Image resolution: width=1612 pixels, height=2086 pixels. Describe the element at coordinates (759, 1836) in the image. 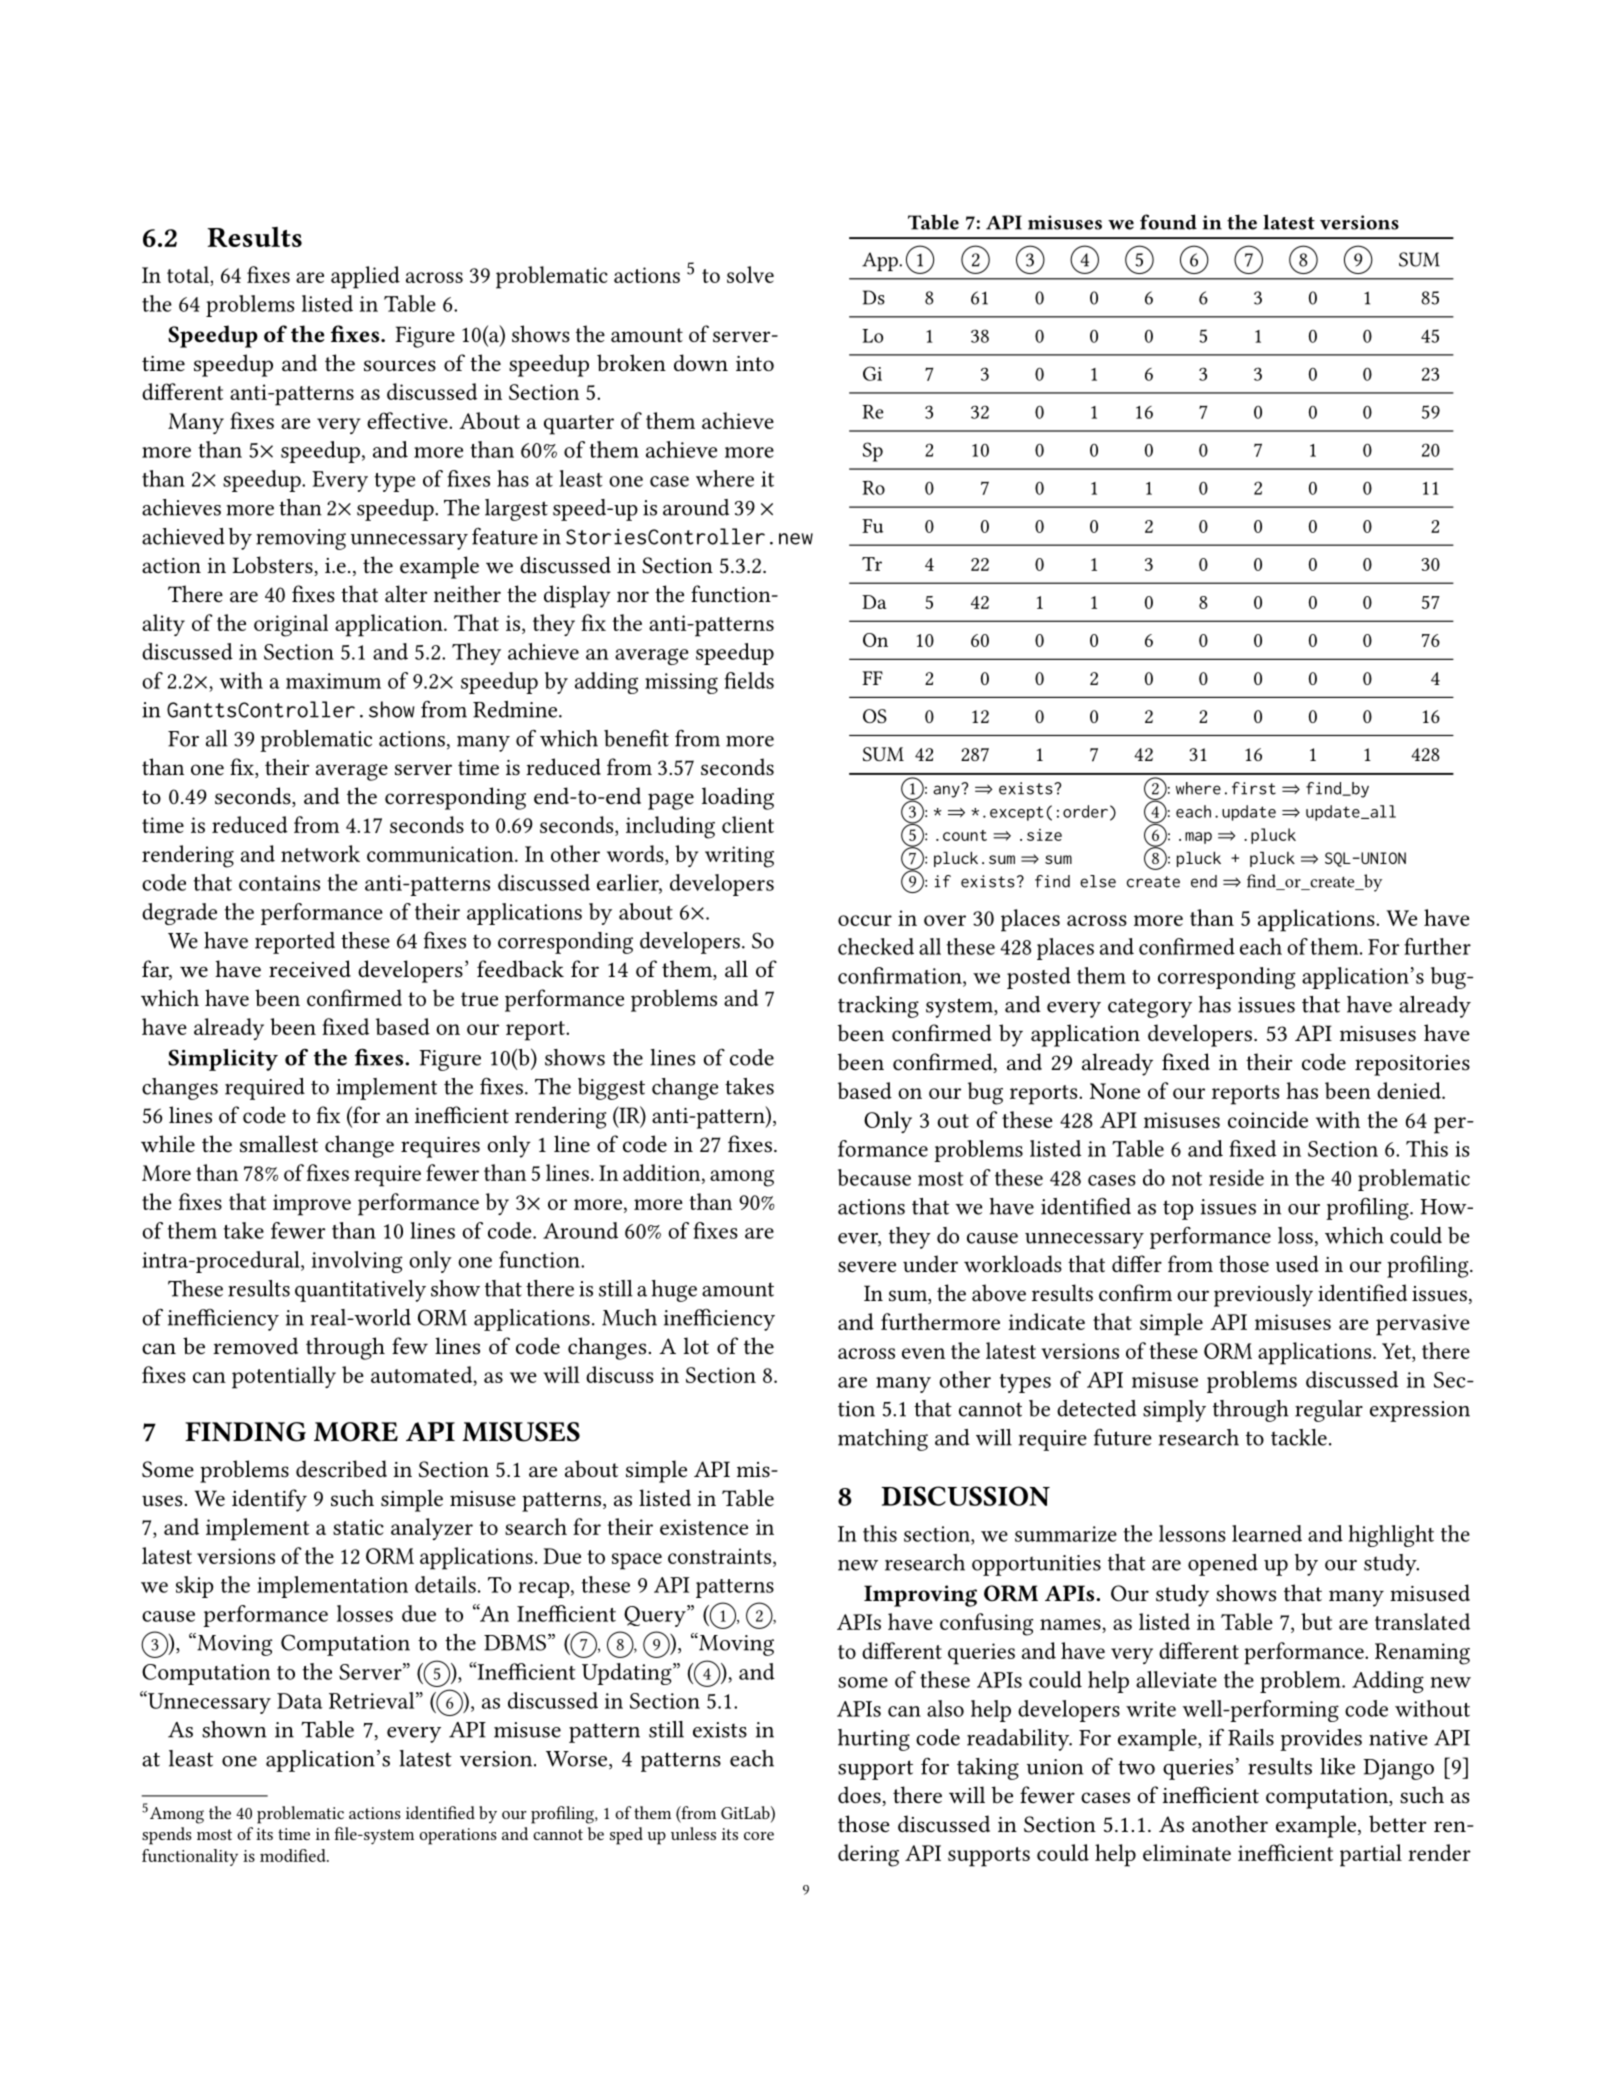

I see `core` at that location.
